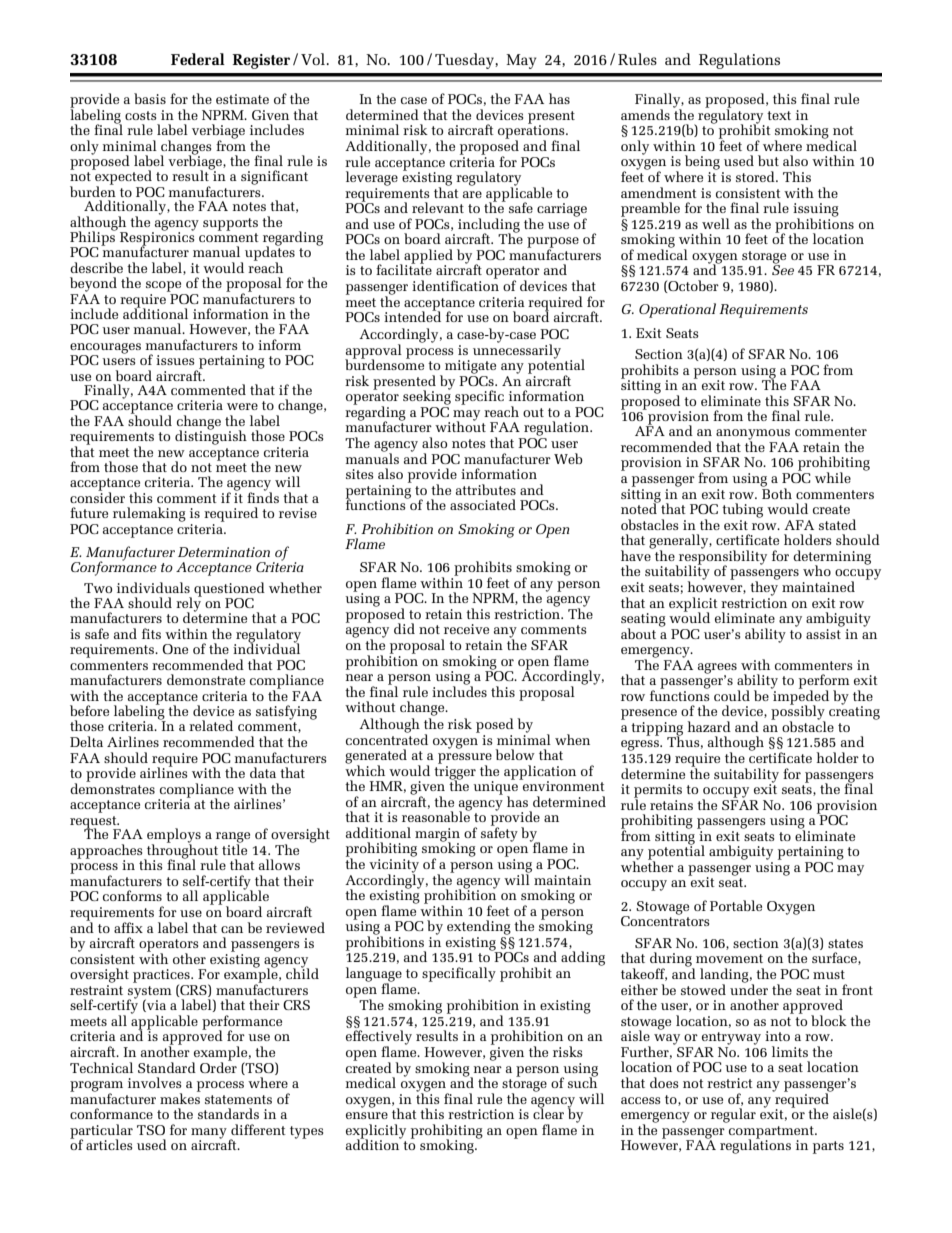 This page has height=1233, width=952. What do you see at coordinates (798, 712) in the page?
I see `possibly` at bounding box center [798, 712].
